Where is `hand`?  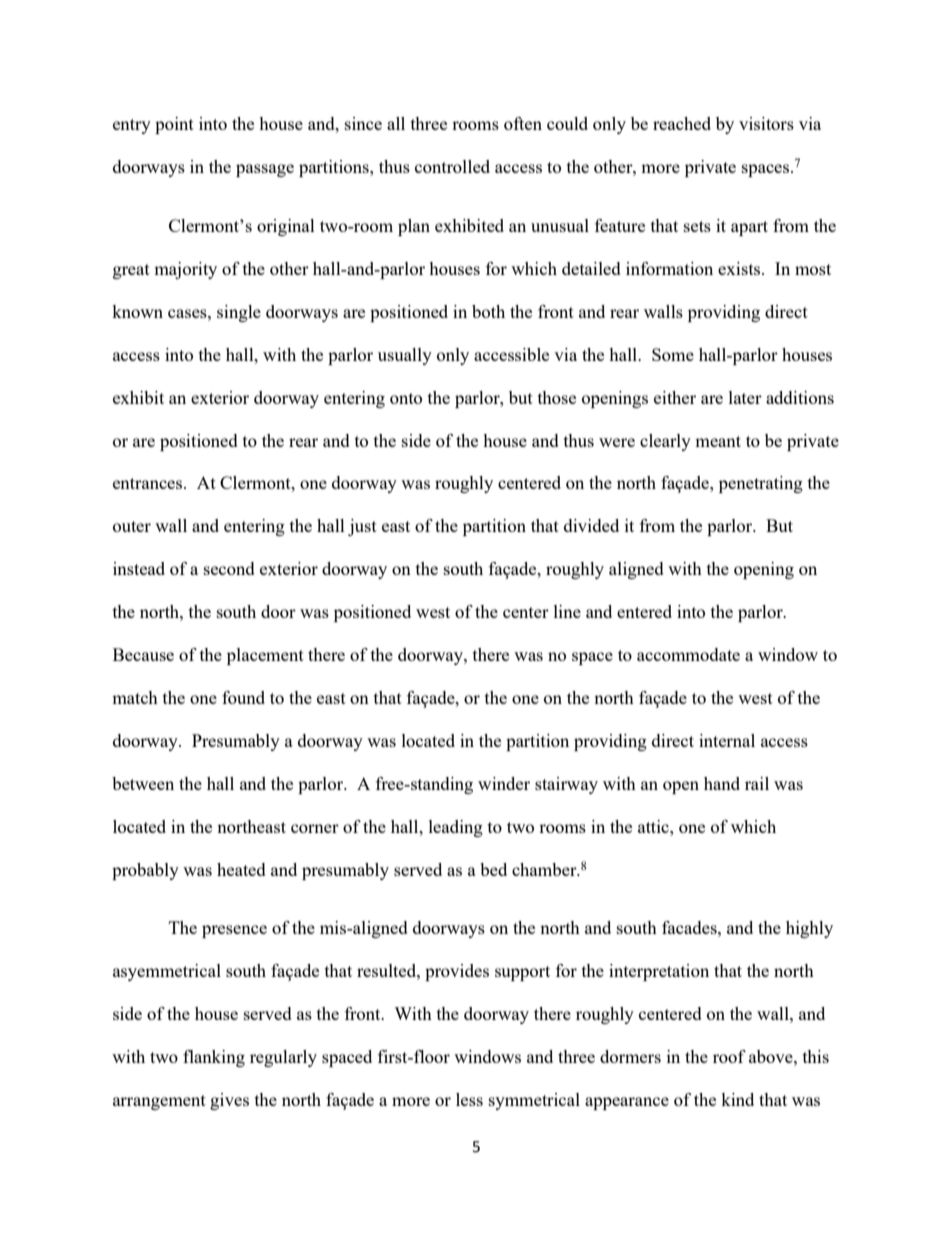 hand is located at coordinates (722, 783).
